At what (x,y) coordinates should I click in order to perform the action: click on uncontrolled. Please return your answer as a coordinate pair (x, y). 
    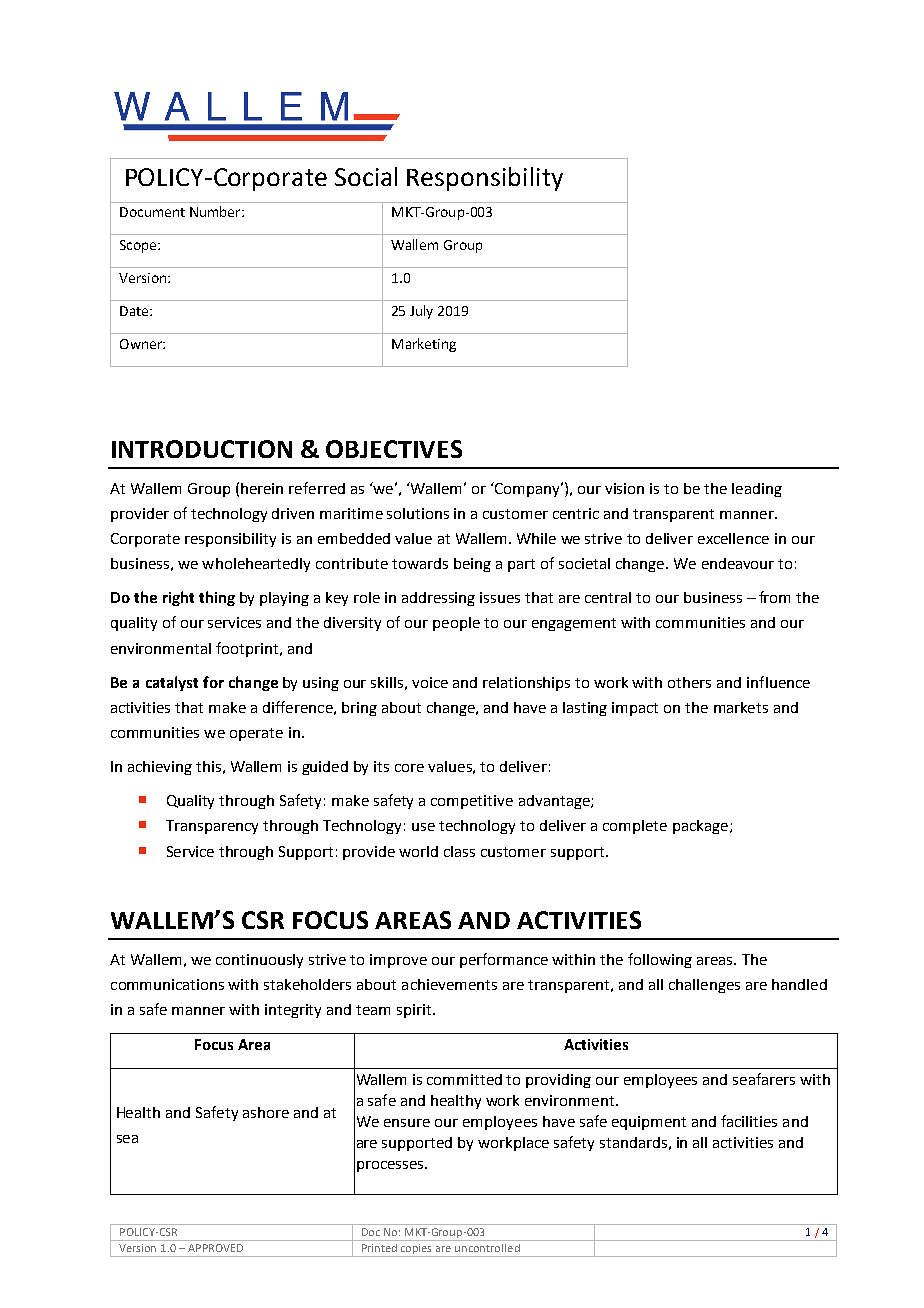
    Looking at the image, I should click on (487, 1248).
